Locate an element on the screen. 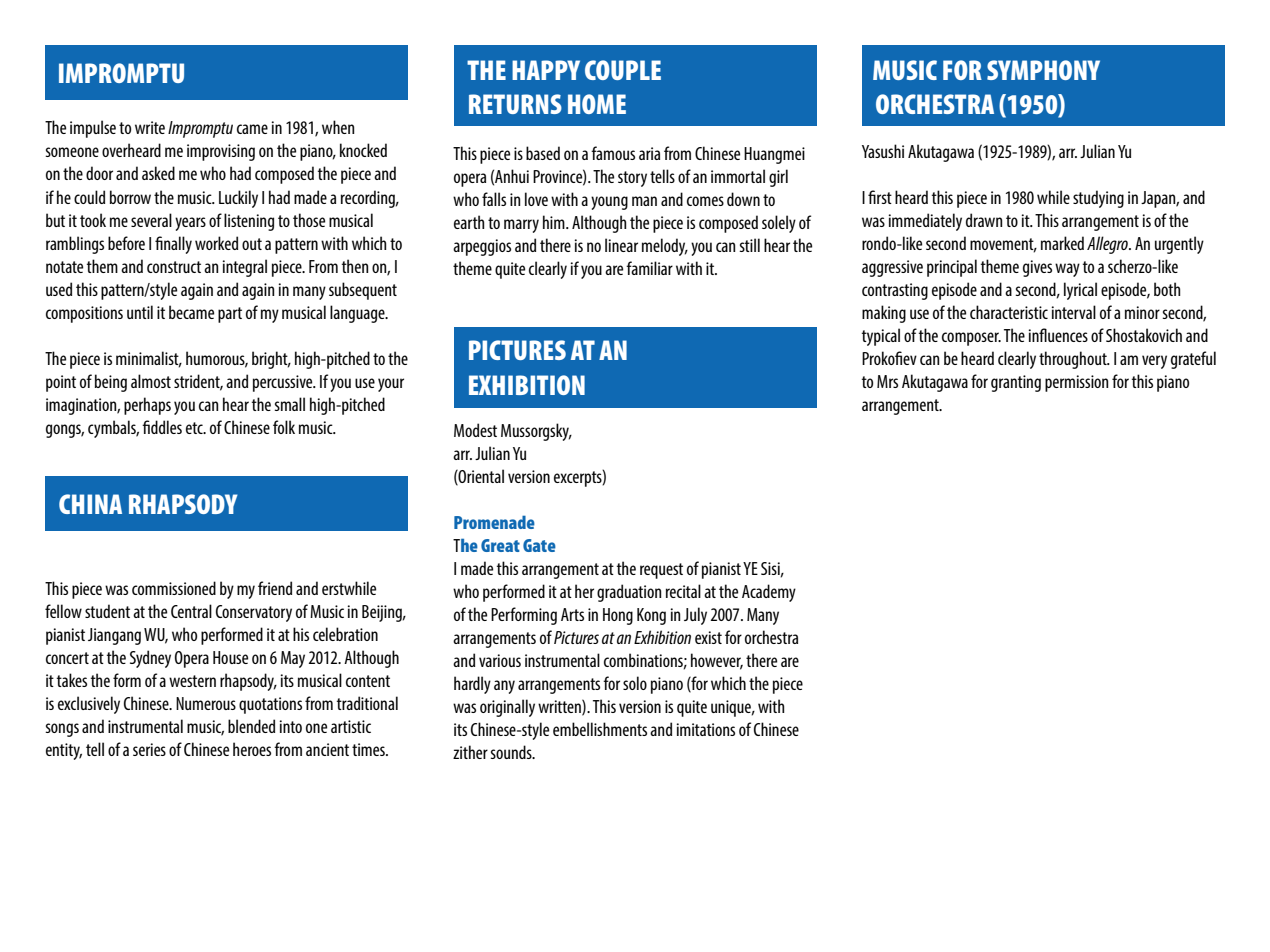 This screenshot has width=1270, height=952. HOME is located at coordinates (597, 104).
